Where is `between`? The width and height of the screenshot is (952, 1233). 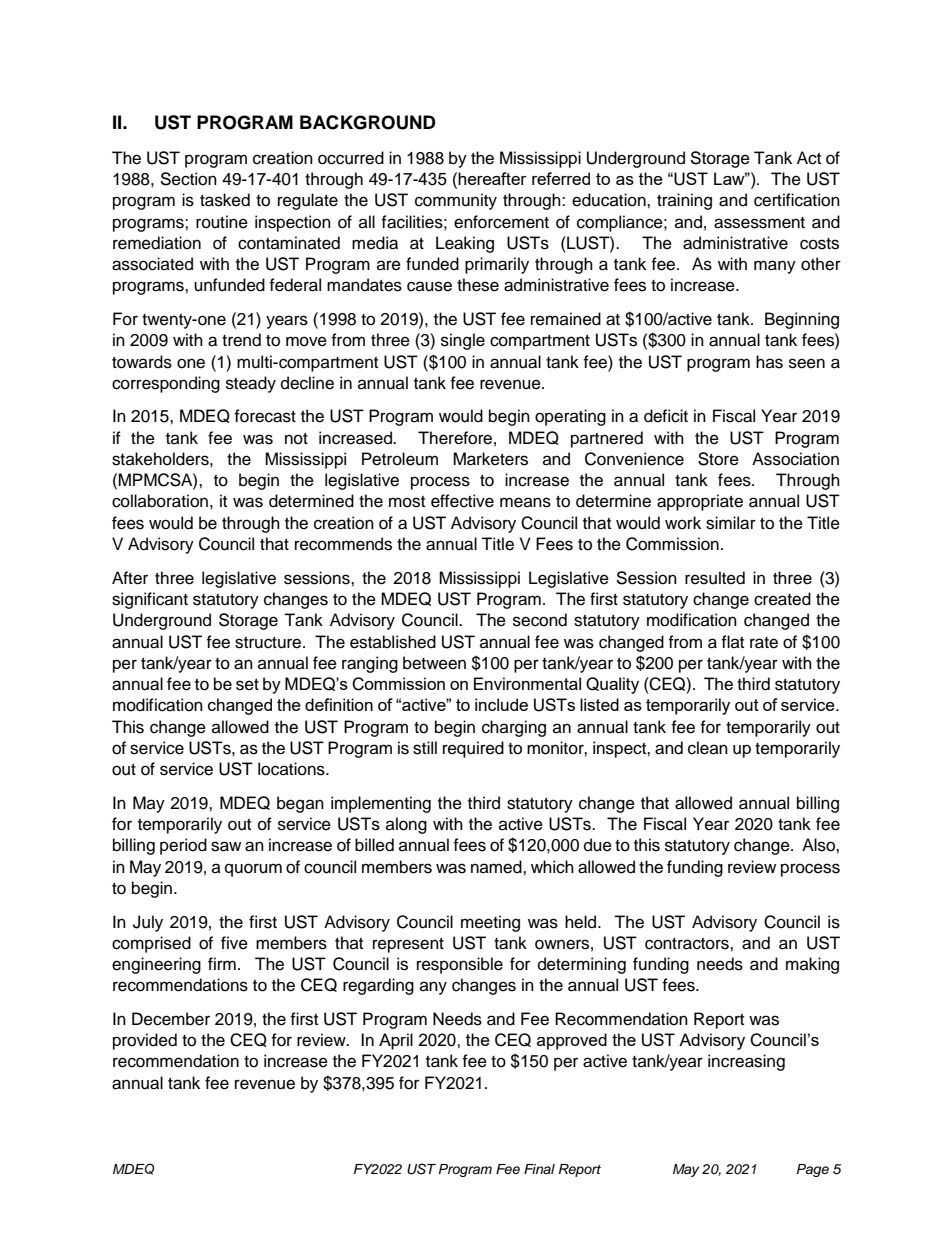 between is located at coordinates (434, 663).
